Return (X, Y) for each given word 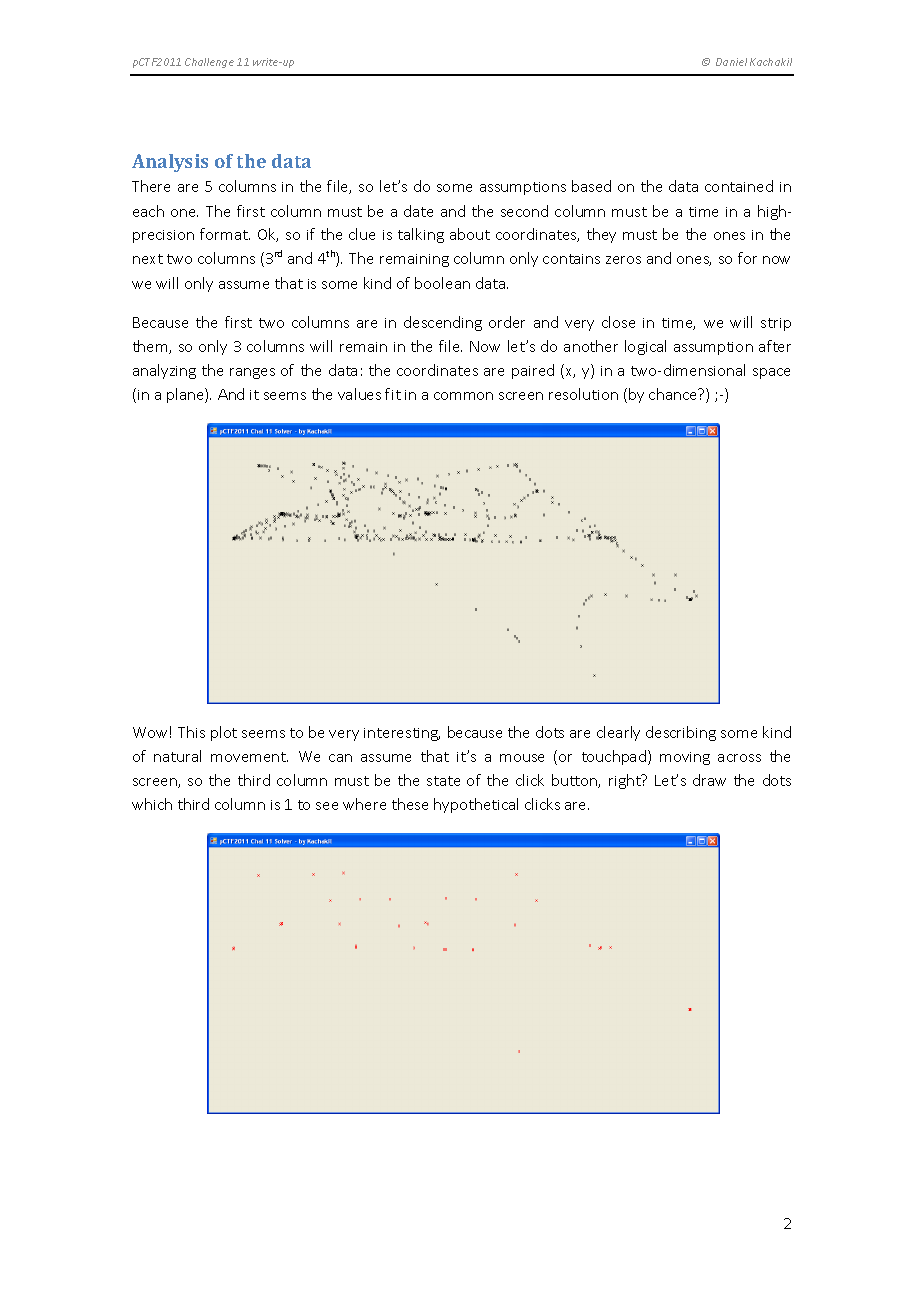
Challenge (209, 63)
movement (249, 757)
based (591, 186)
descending (443, 323)
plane (186, 395)
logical (645, 347)
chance (674, 394)
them (151, 347)
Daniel (731, 62)
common (463, 396)
